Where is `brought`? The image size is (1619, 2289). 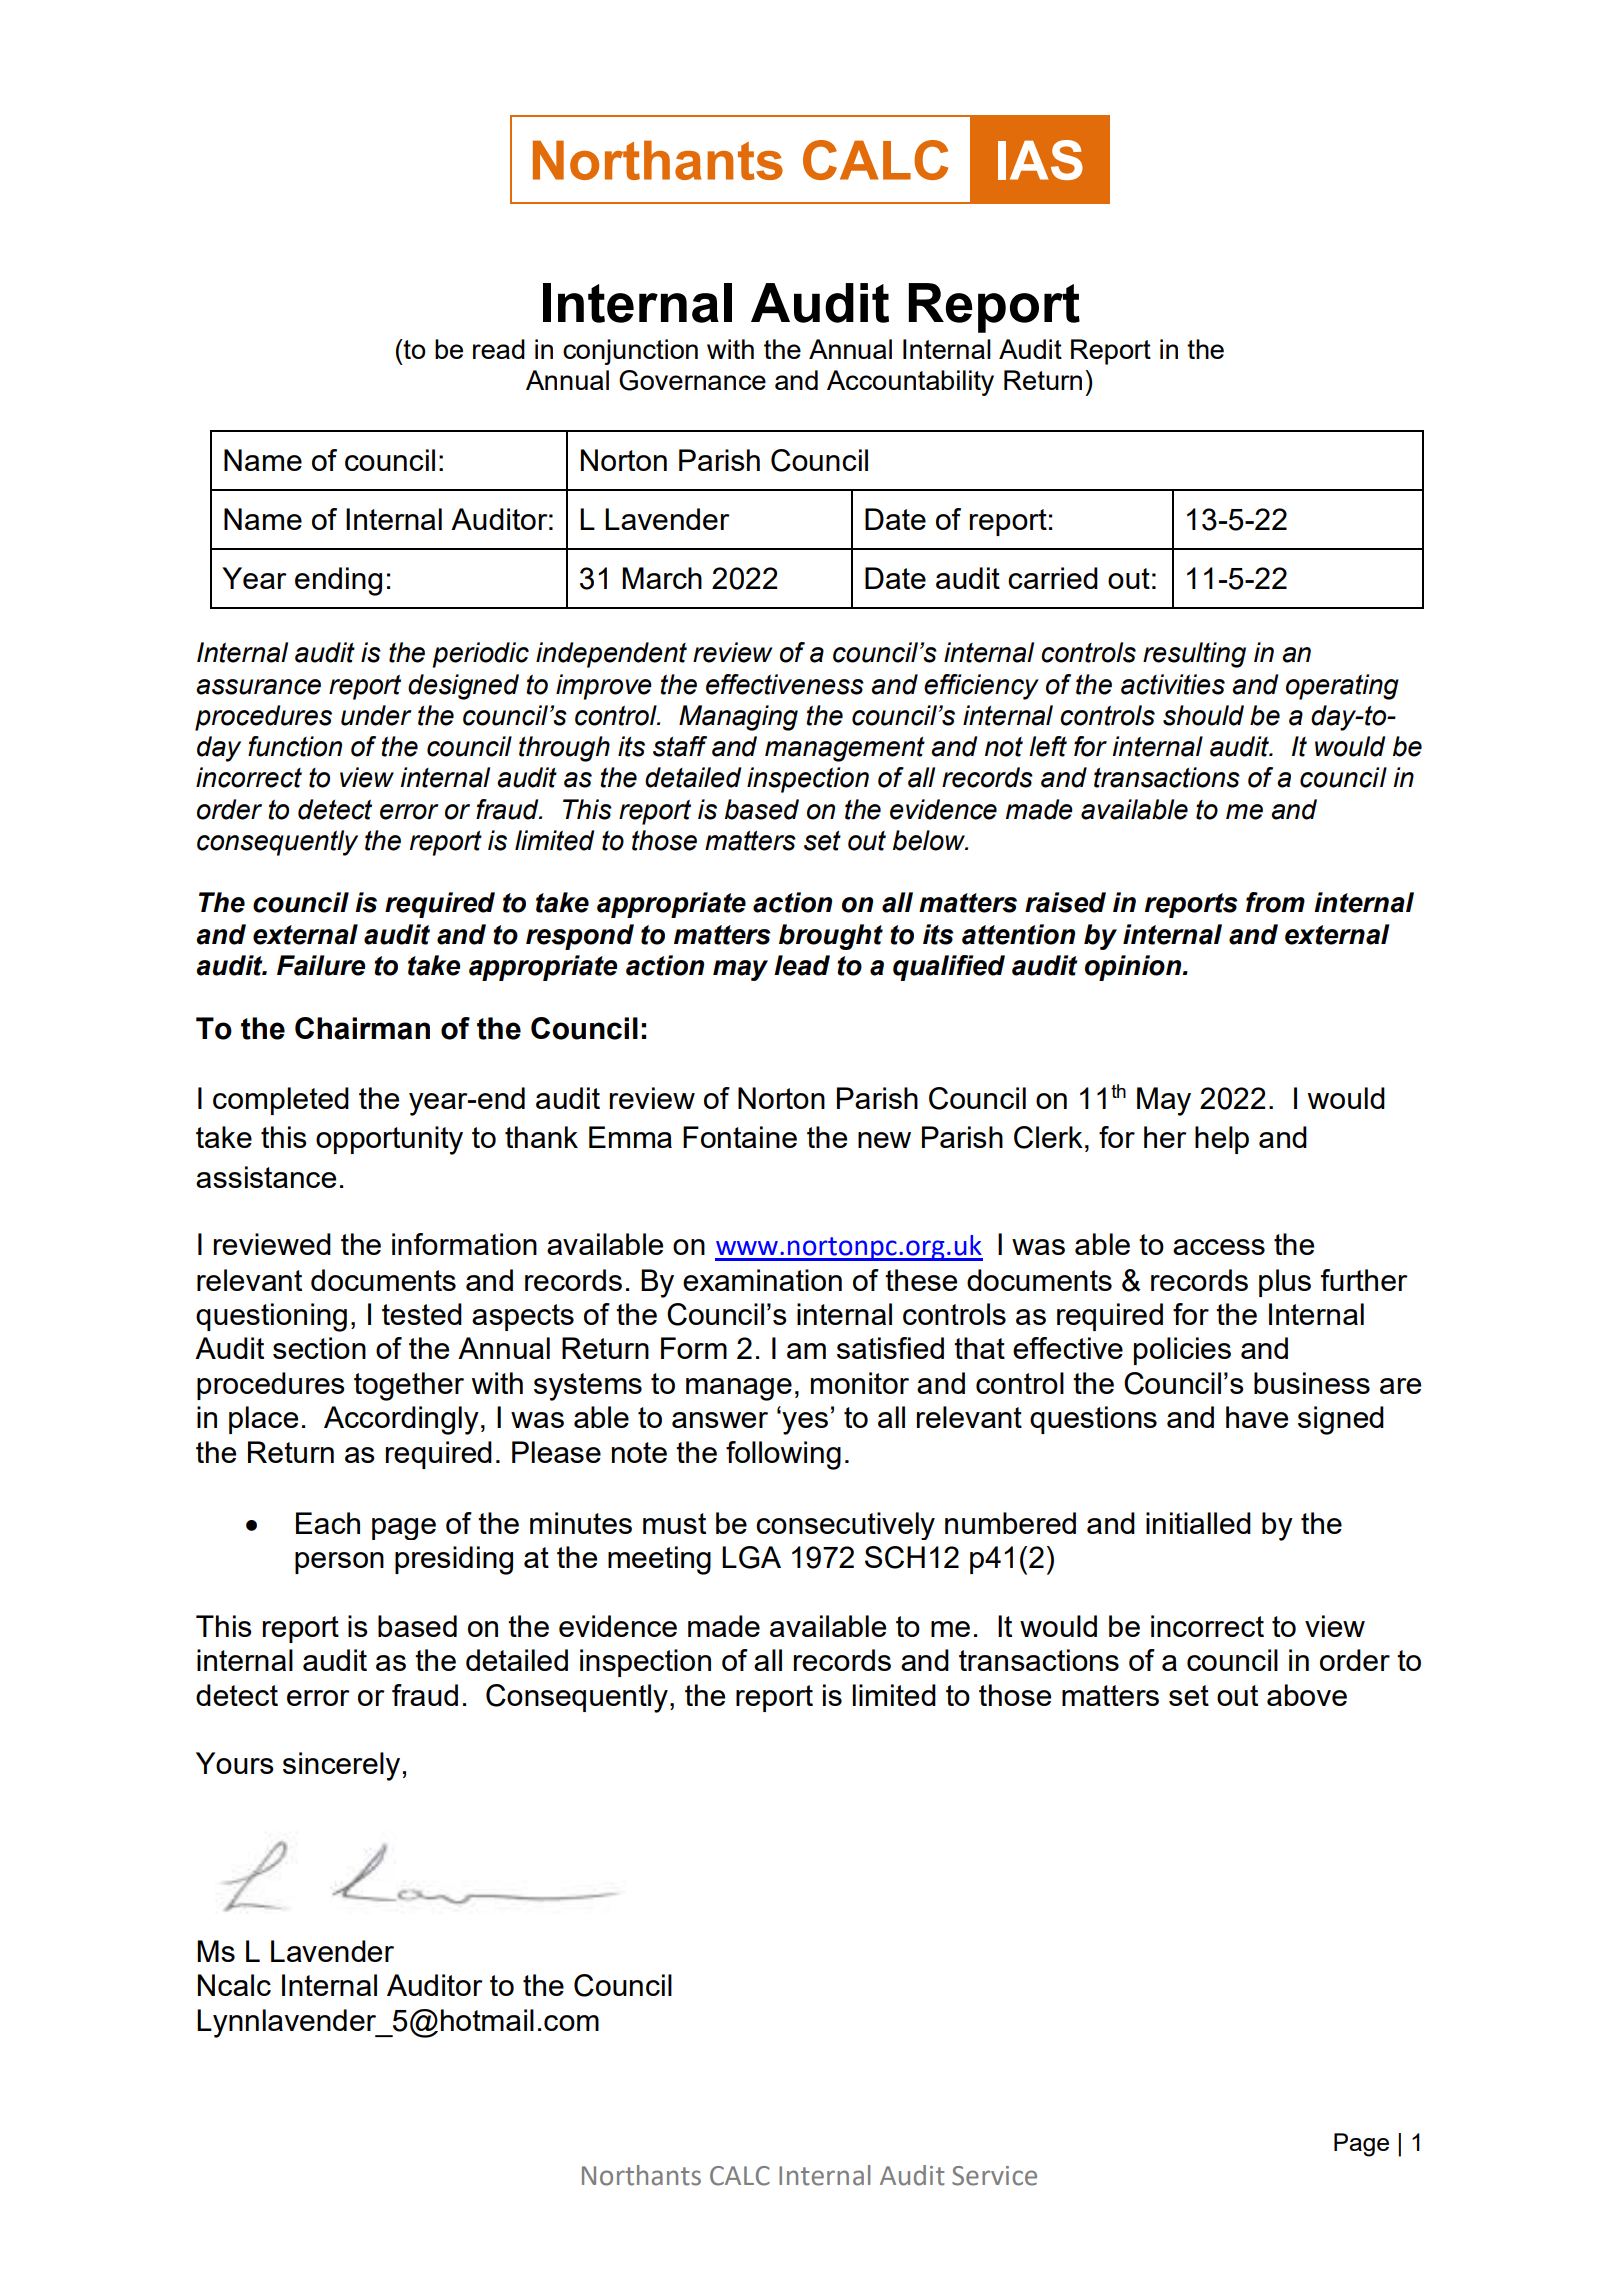 brought is located at coordinates (831, 937).
